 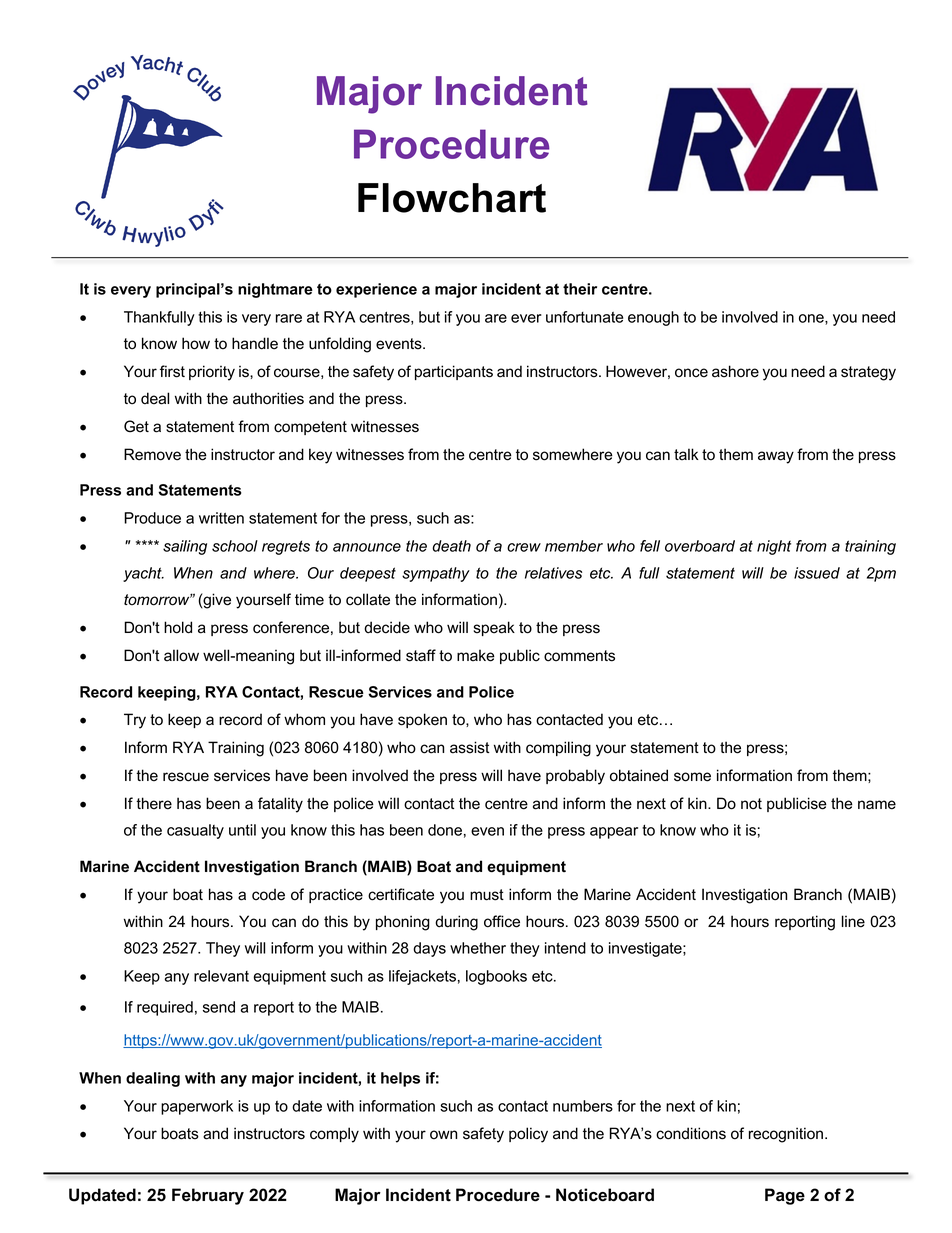 What do you see at coordinates (653, 318) in the screenshot?
I see `enough` at bounding box center [653, 318].
